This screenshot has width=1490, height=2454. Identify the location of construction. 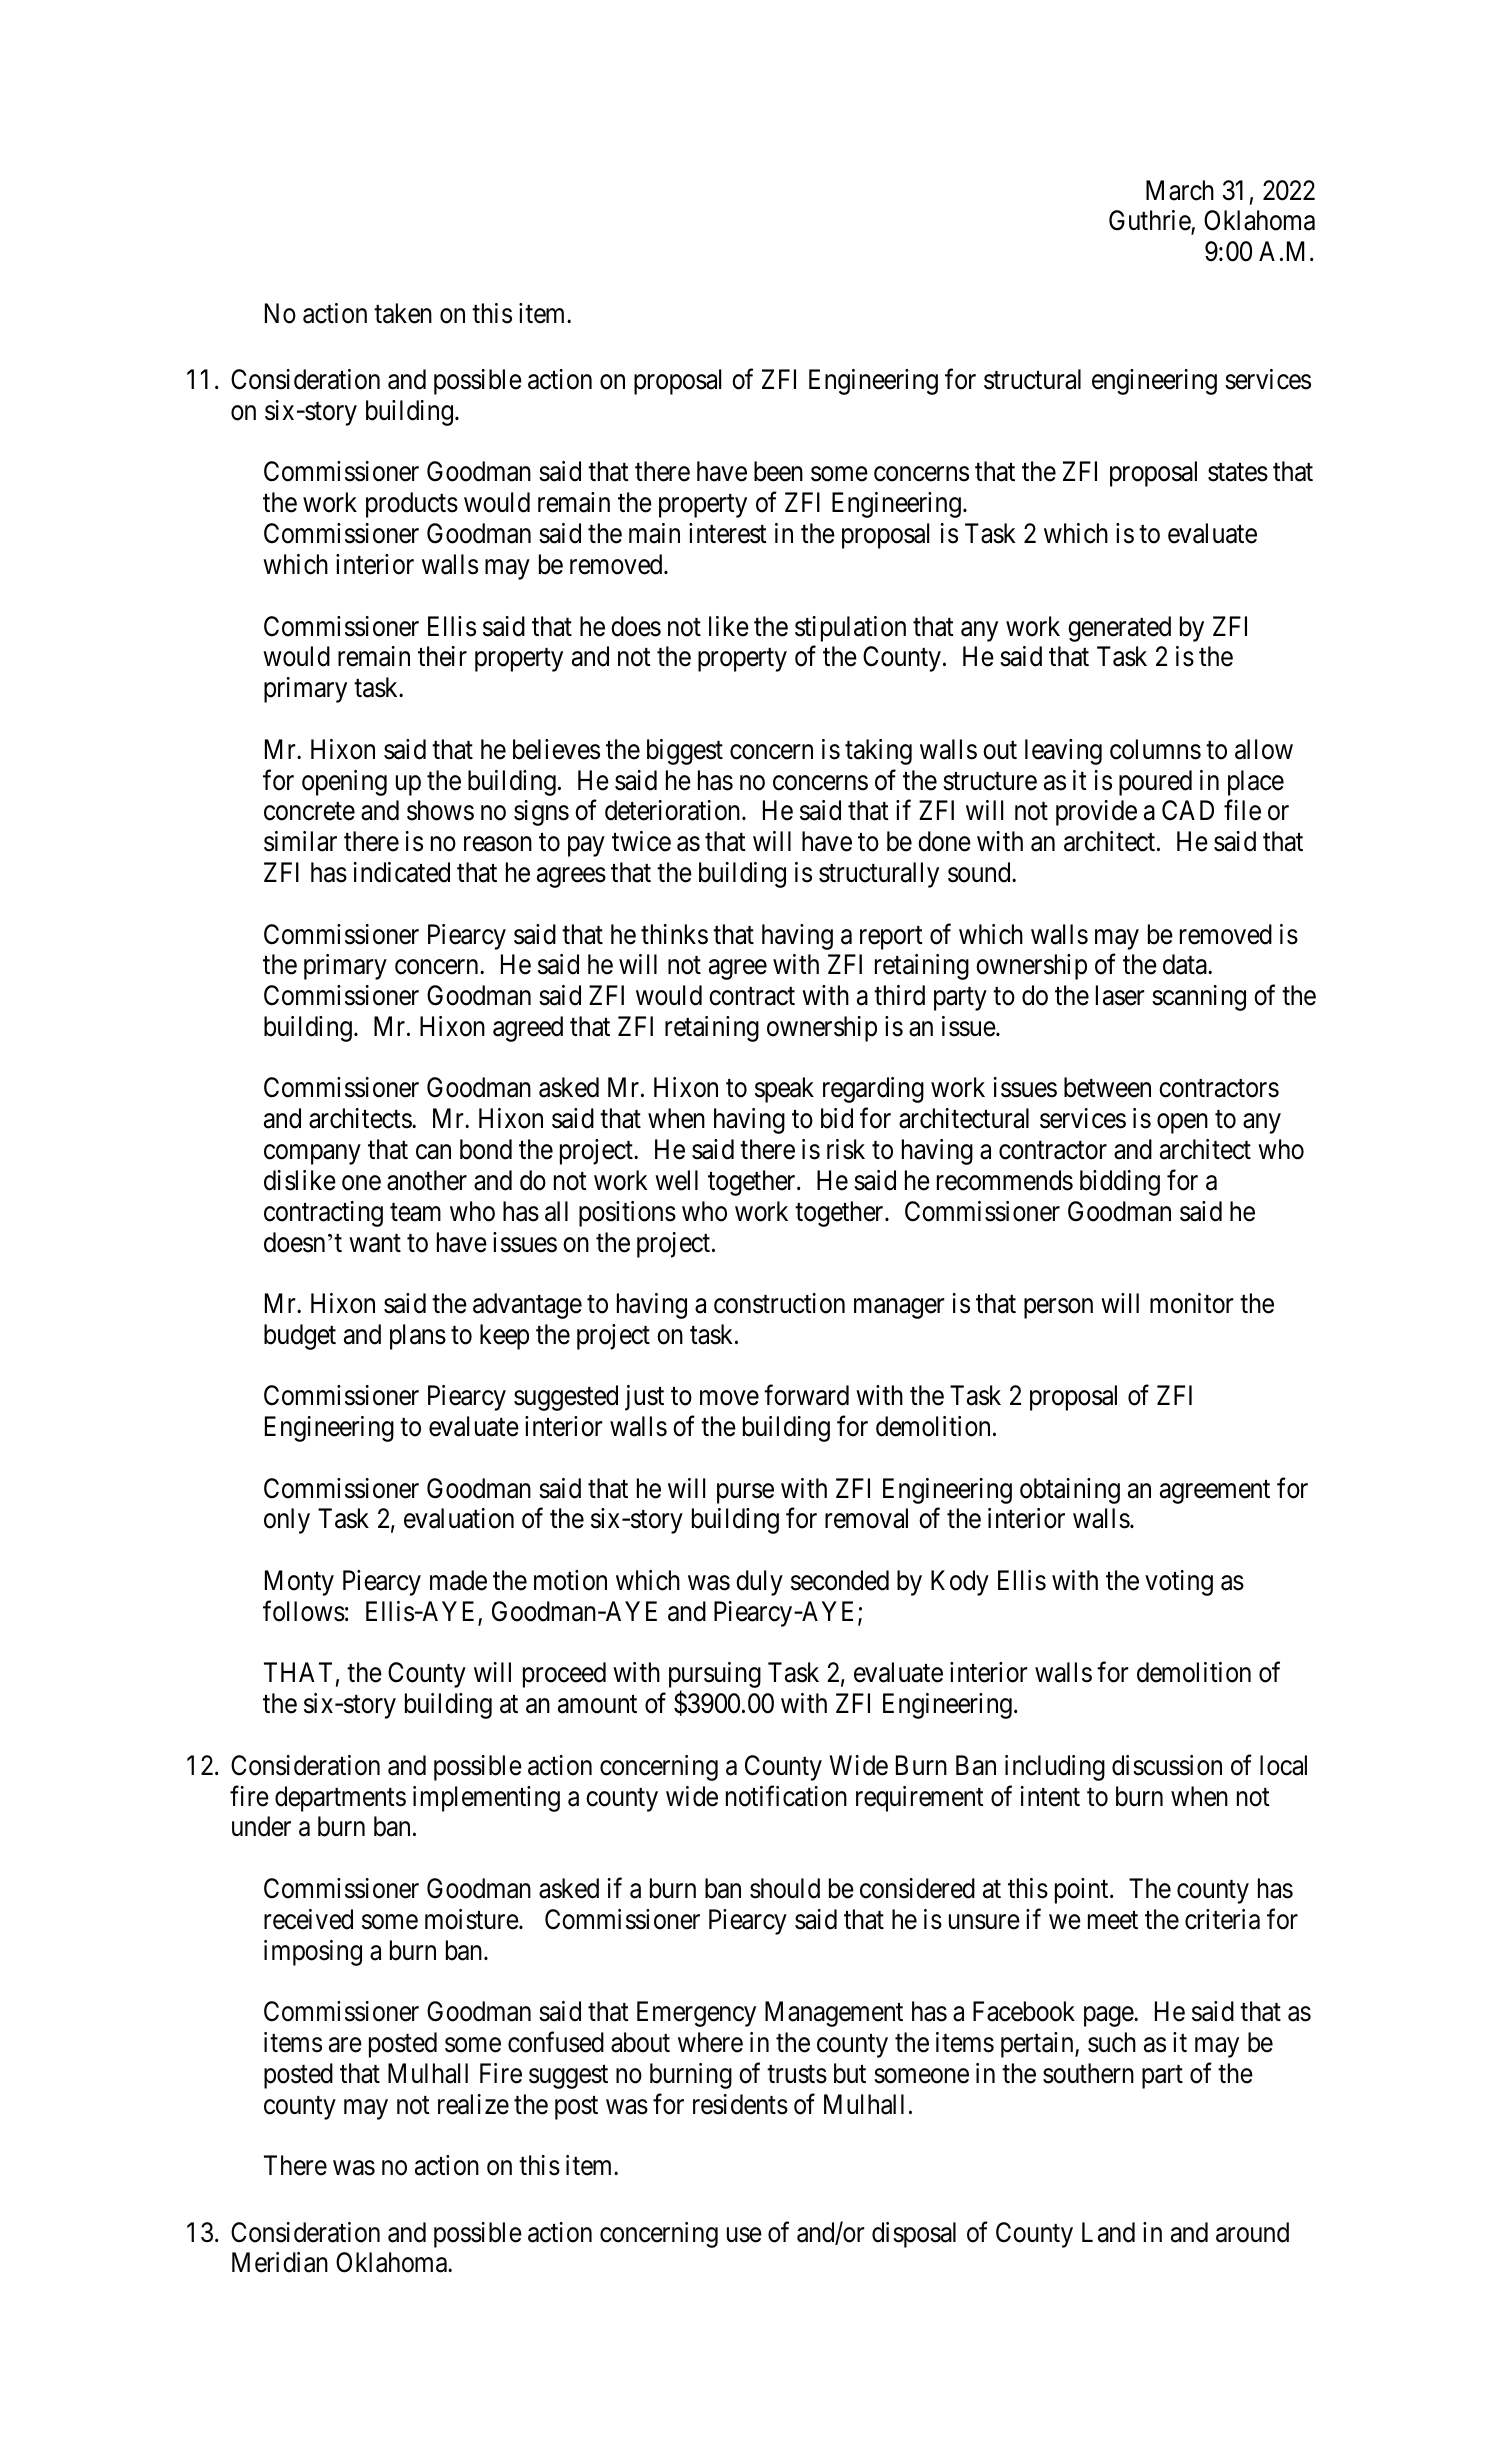
(779, 1303).
